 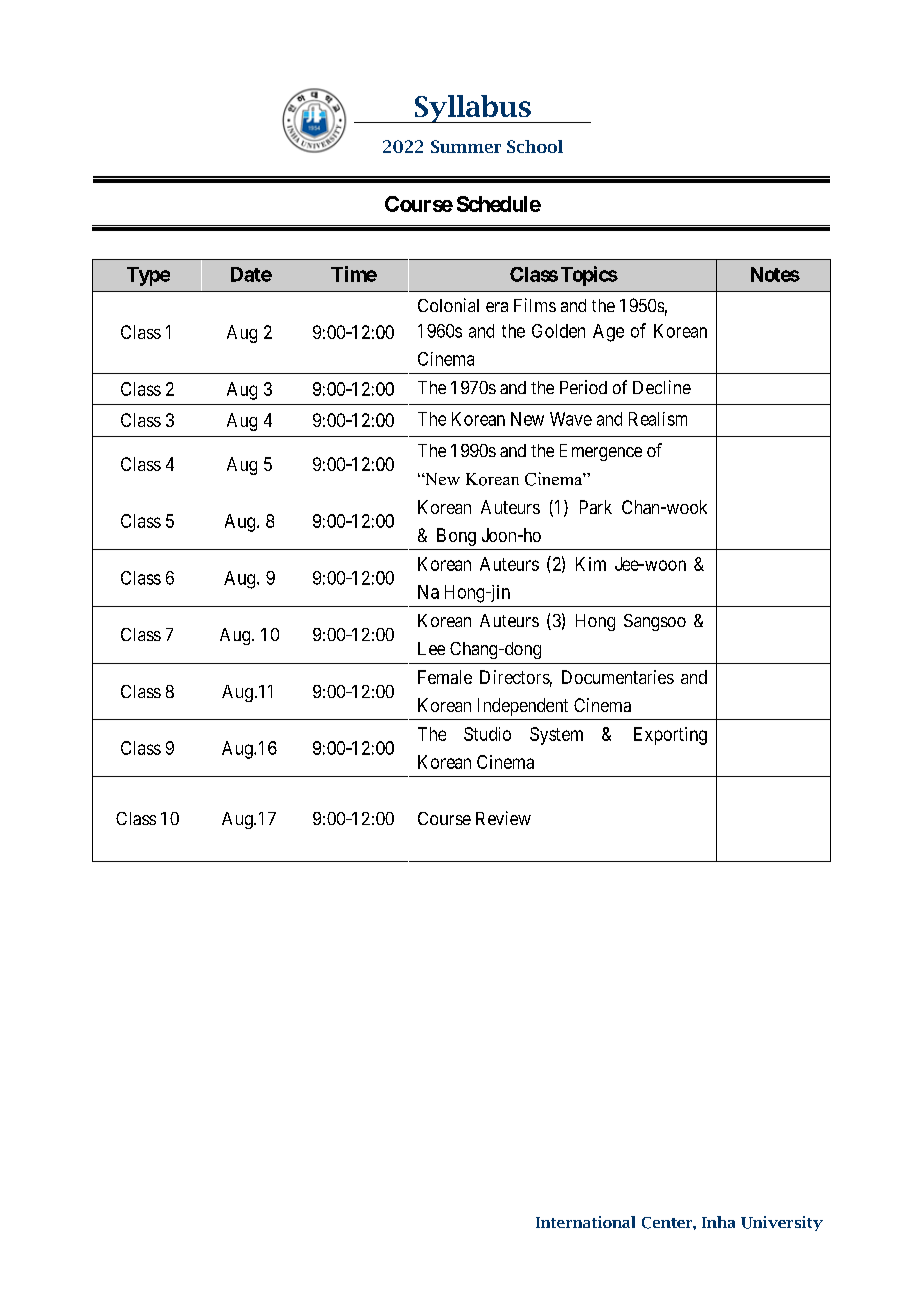 What do you see at coordinates (782, 1223) in the page?
I see `University` at bounding box center [782, 1223].
